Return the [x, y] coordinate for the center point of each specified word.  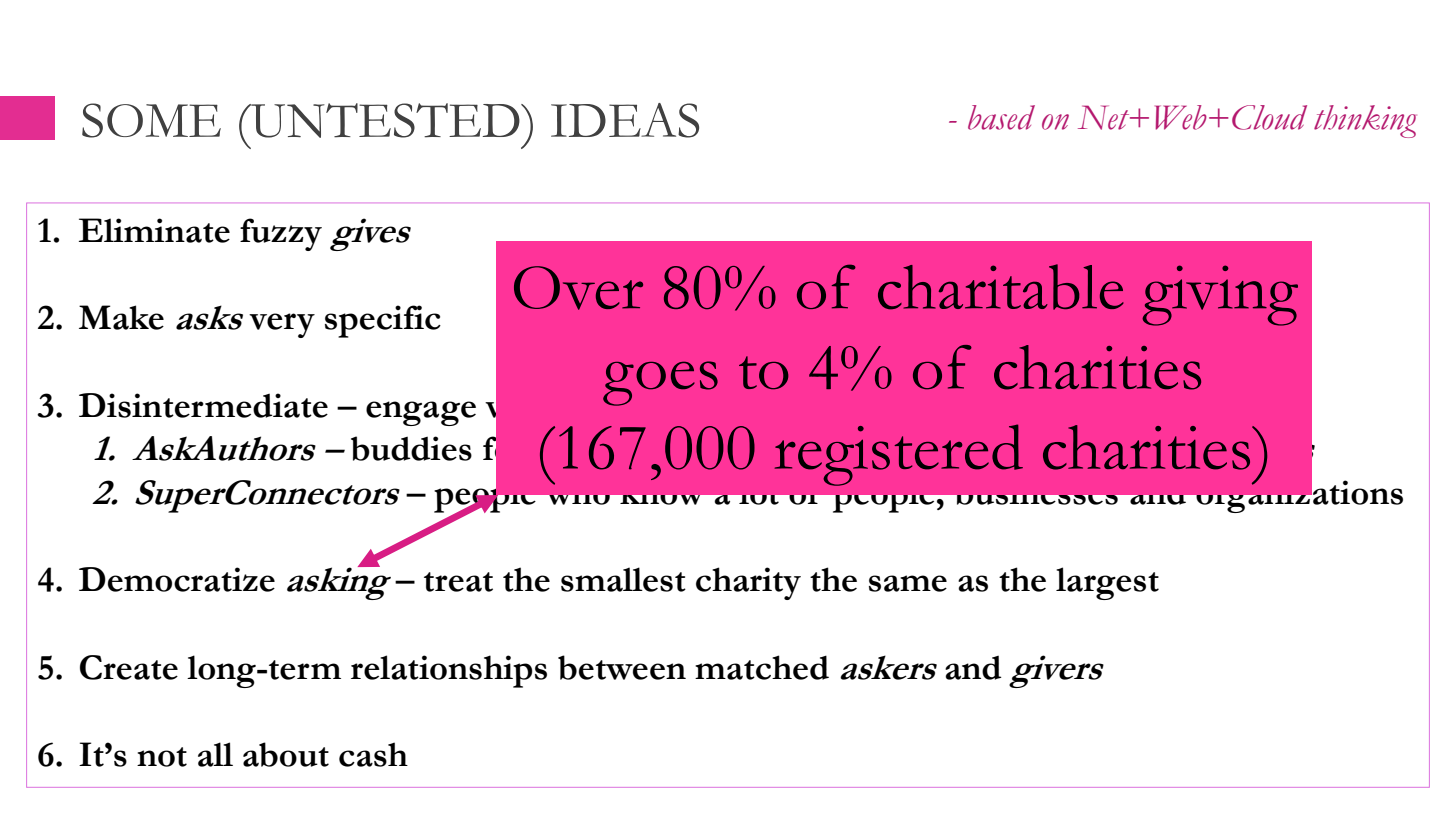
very [282, 325]
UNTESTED [385, 120]
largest [1107, 583]
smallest [623, 579]
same [908, 583]
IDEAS [625, 120]
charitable [1001, 287]
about [286, 754]
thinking [1365, 121]
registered [899, 455]
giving [1220, 295]
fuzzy [281, 234]
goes [660, 383]
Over [578, 288]
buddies [411, 448]
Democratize [177, 579]
